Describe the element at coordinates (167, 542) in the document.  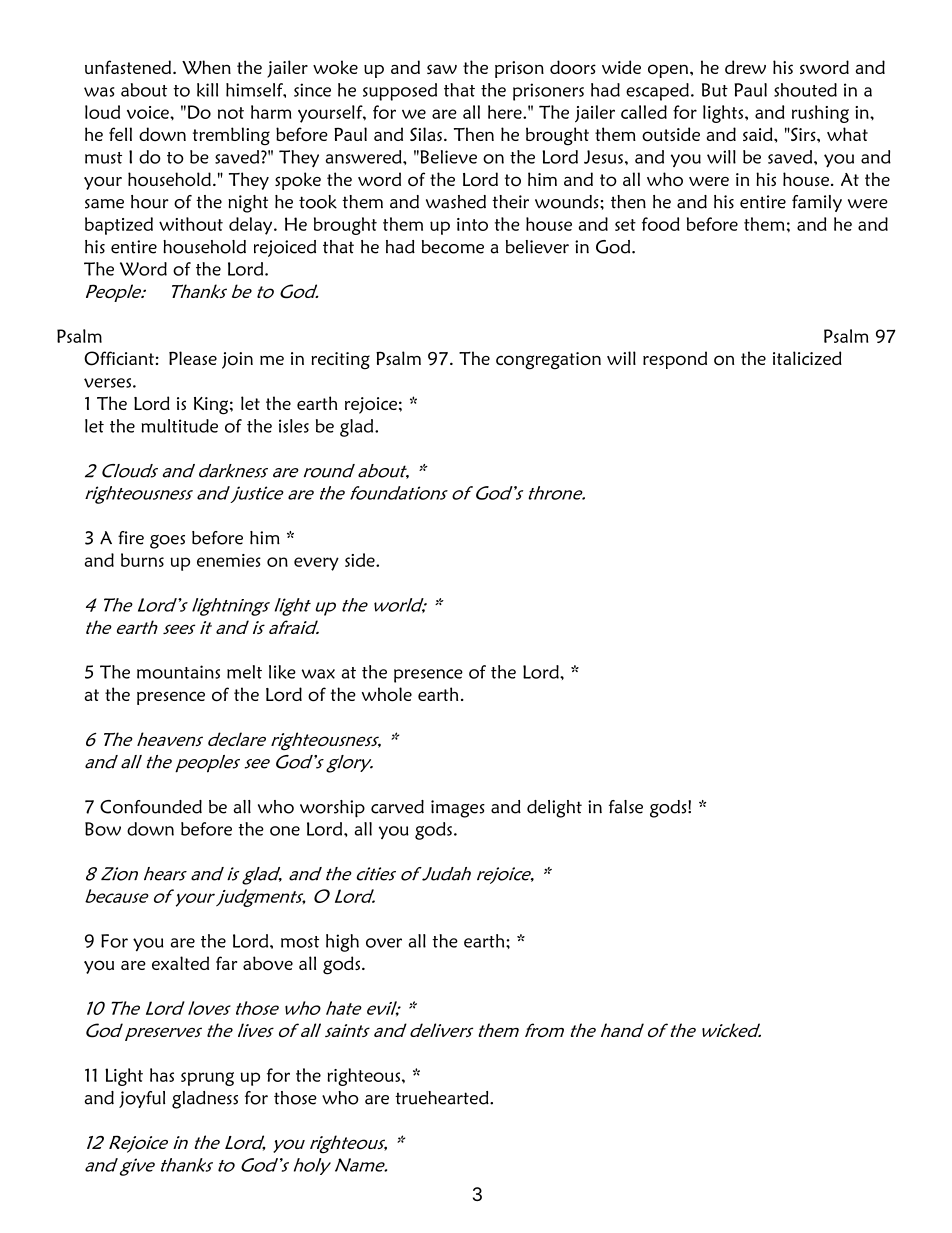
I see `goes` at that location.
